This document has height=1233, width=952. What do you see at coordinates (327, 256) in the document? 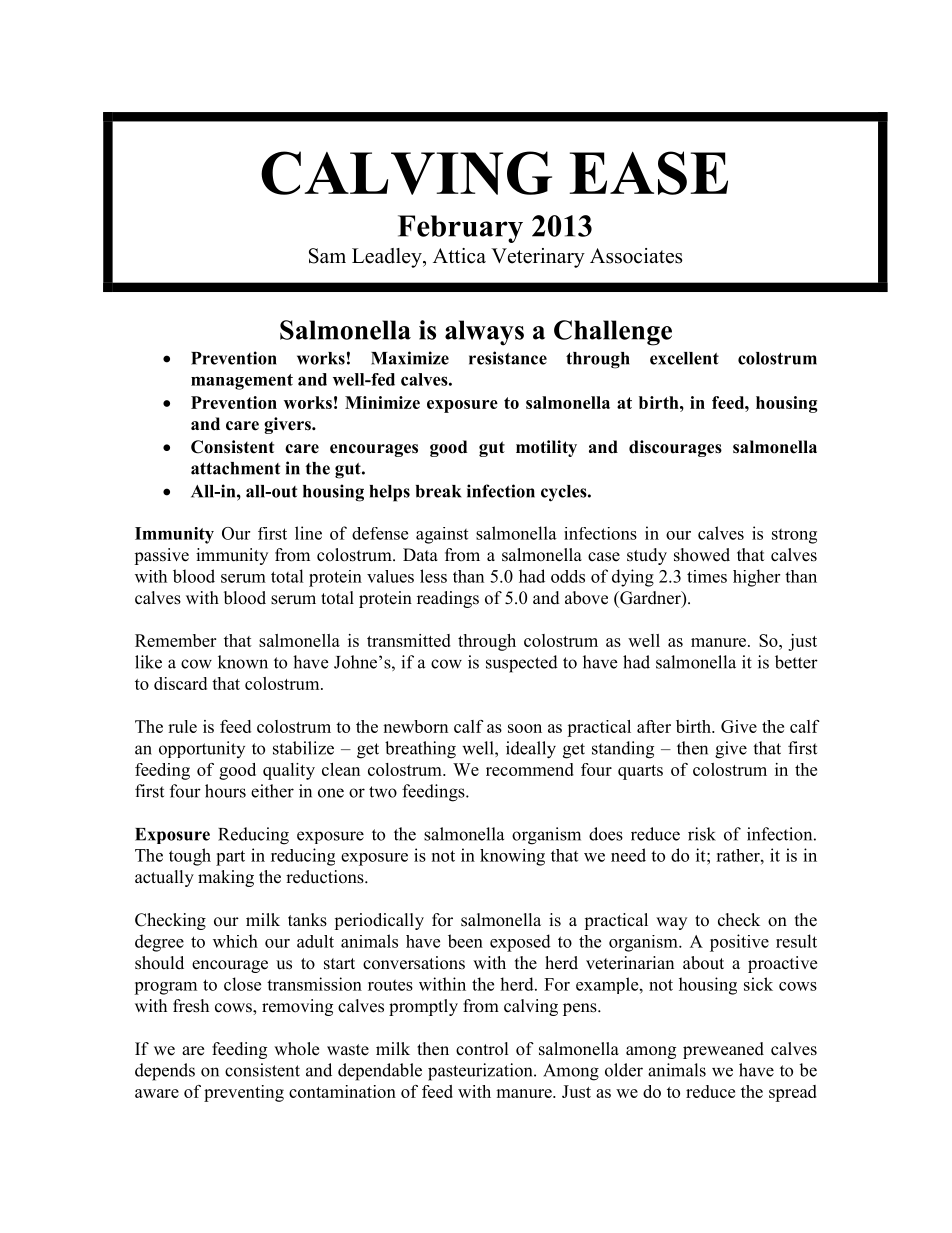
I see `Sam` at bounding box center [327, 256].
